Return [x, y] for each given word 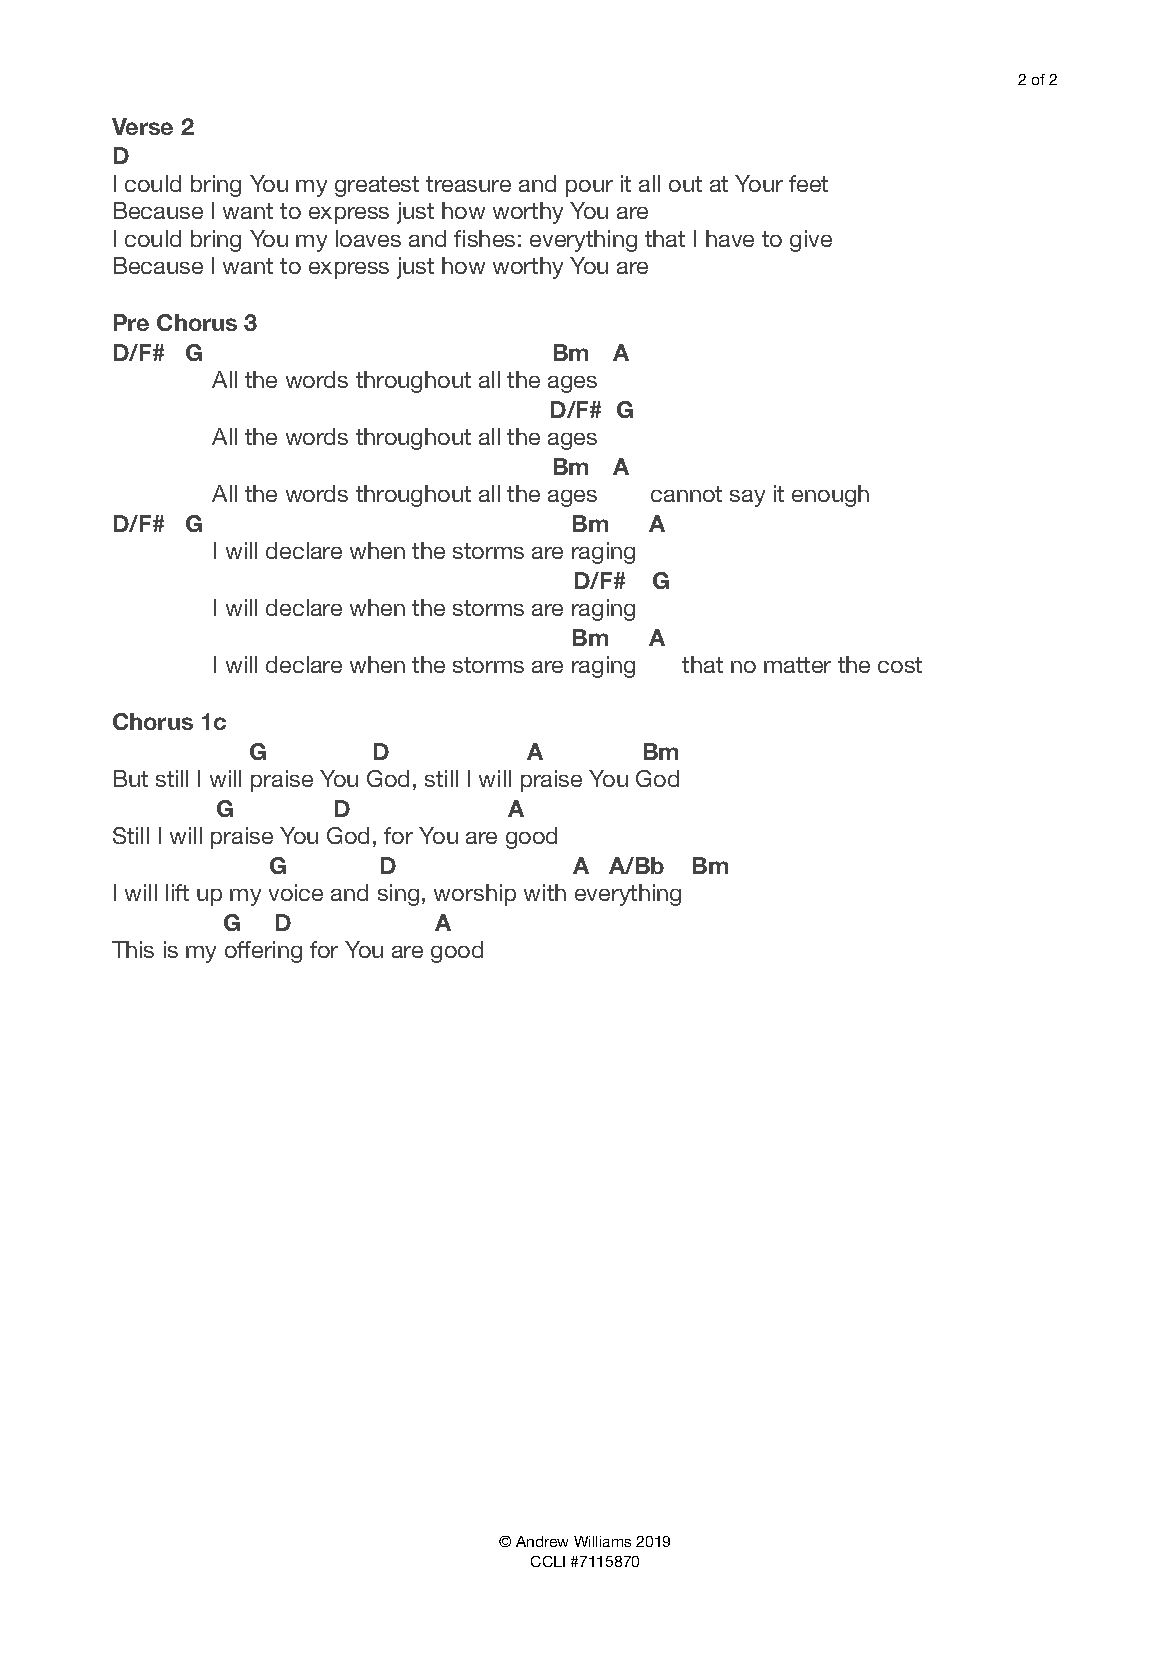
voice [296, 892]
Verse [142, 126]
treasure [468, 184]
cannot [686, 494]
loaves [368, 238]
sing [398, 895]
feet [808, 183]
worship [475, 895]
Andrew [542, 1541]
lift [177, 892]
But [131, 778]
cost [900, 665]
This [133, 949]
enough [830, 496]
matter [797, 665]
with [545, 892]
